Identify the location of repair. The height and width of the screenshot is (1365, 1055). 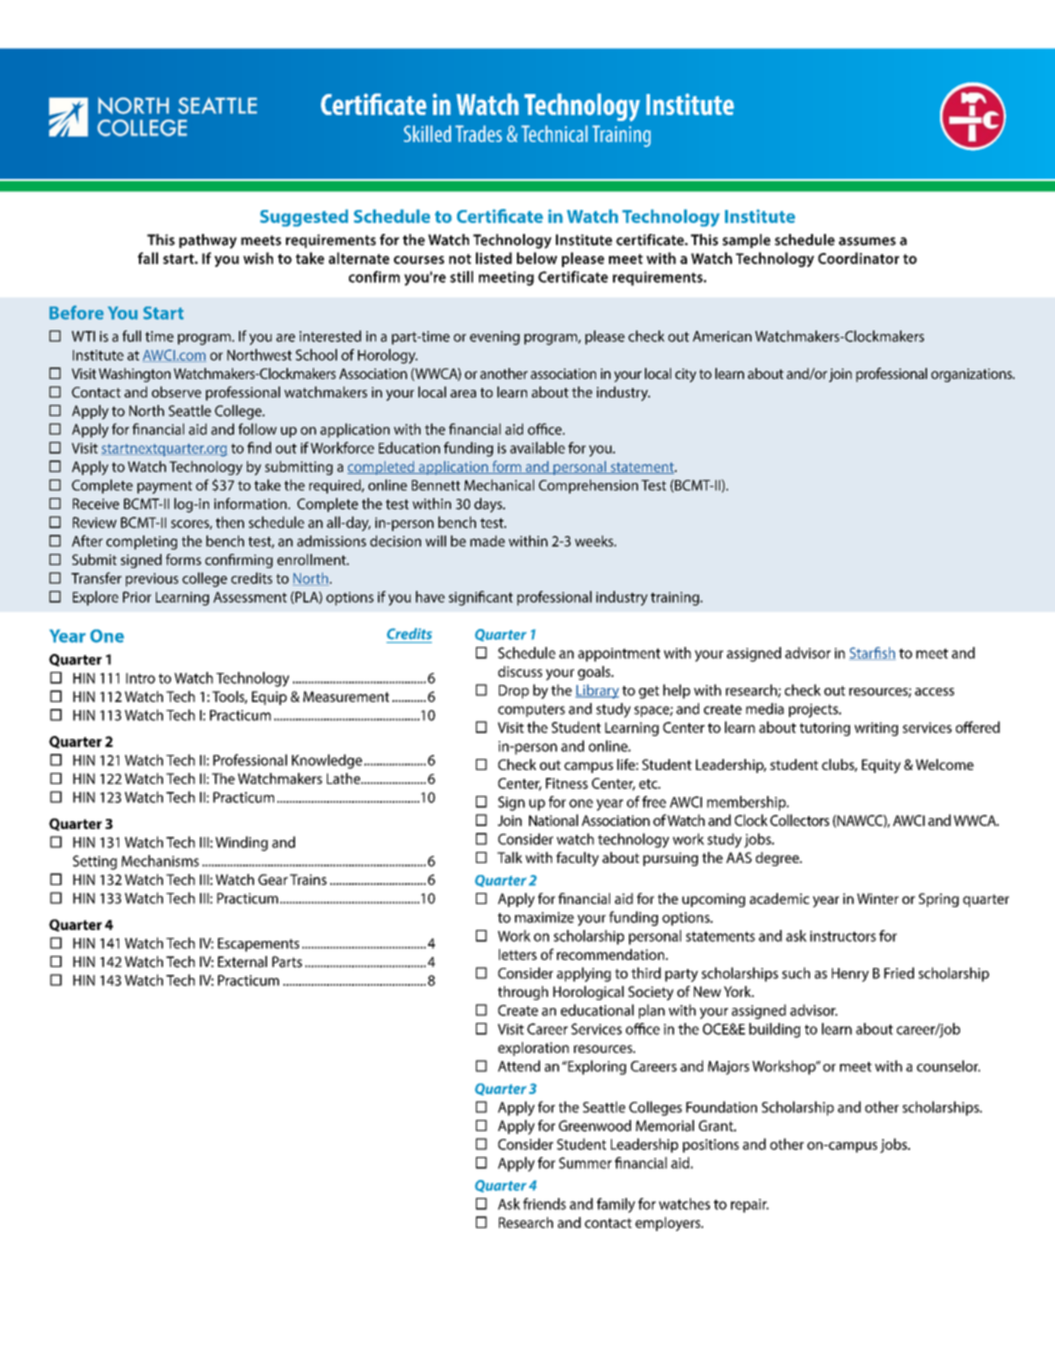
(750, 1206).
